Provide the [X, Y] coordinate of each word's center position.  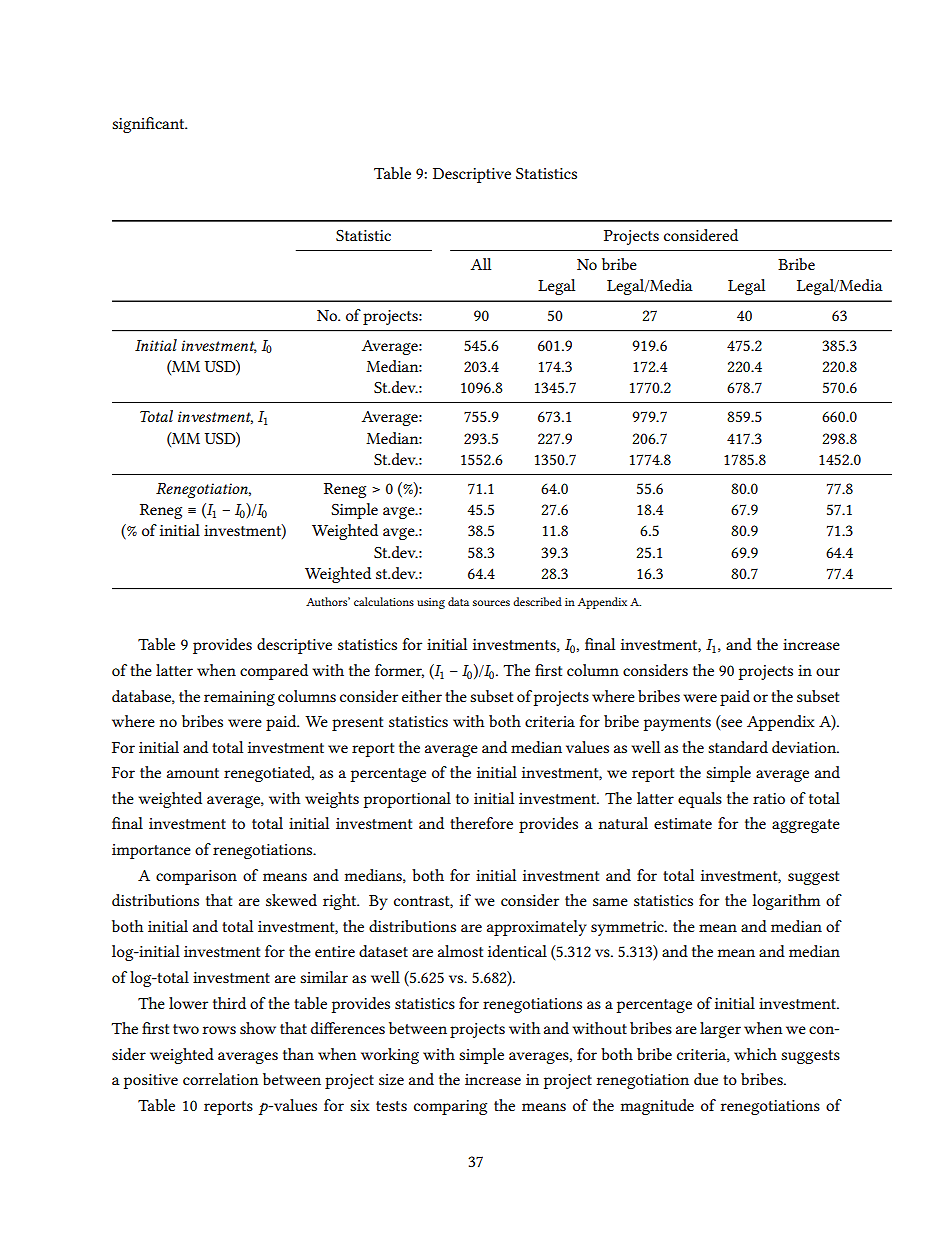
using [431, 603]
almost [460, 951]
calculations [384, 601]
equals [700, 800]
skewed [291, 900]
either [422, 696]
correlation [221, 1079]
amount [193, 773]
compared [274, 672]
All [481, 264]
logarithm [786, 902]
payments [677, 724]
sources [491, 603]
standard [738, 747]
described [537, 601]
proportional [407, 800]
